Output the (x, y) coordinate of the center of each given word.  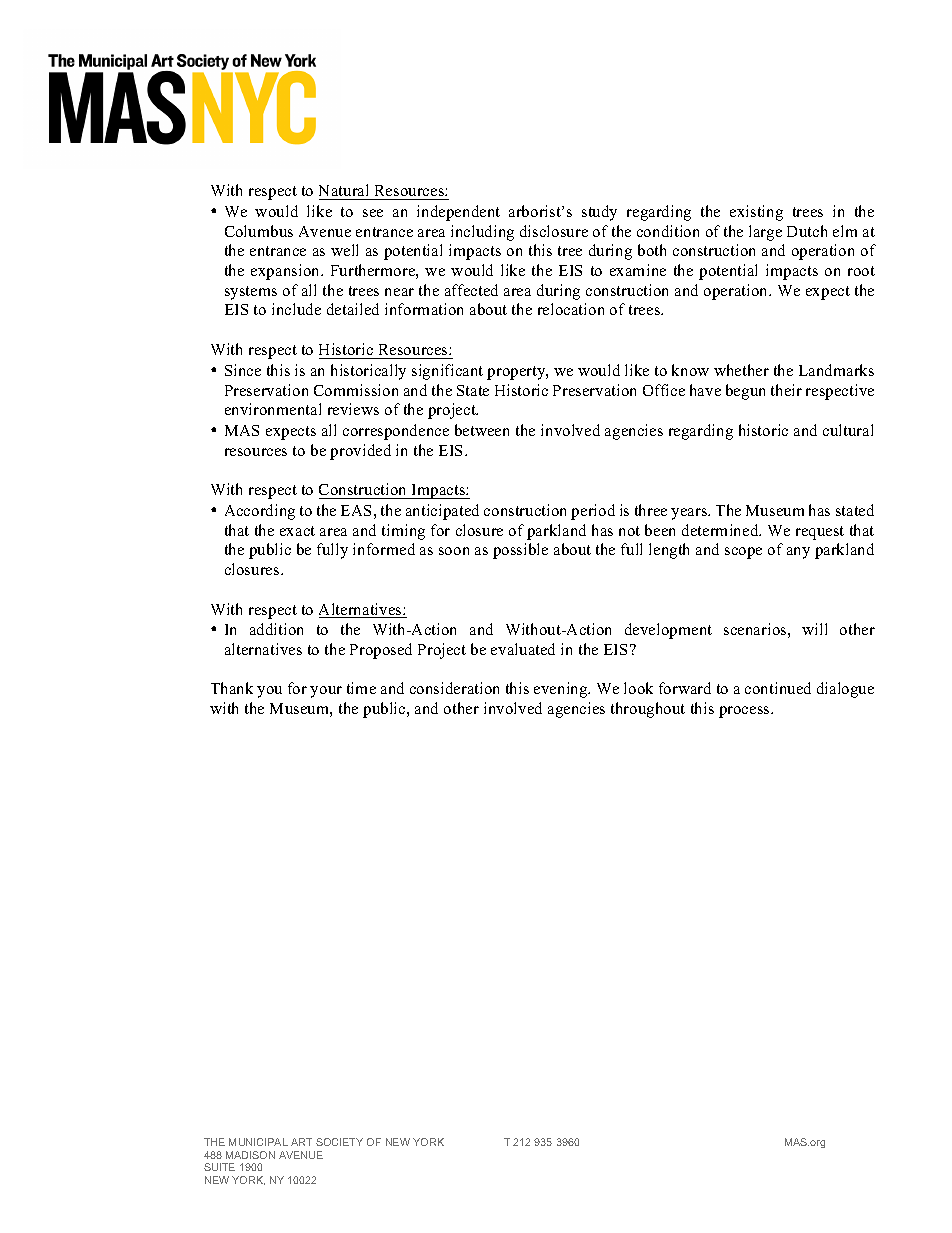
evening (562, 690)
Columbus (259, 231)
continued (778, 688)
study (599, 213)
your (326, 692)
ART (301, 1142)
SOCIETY (339, 1142)
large (765, 233)
